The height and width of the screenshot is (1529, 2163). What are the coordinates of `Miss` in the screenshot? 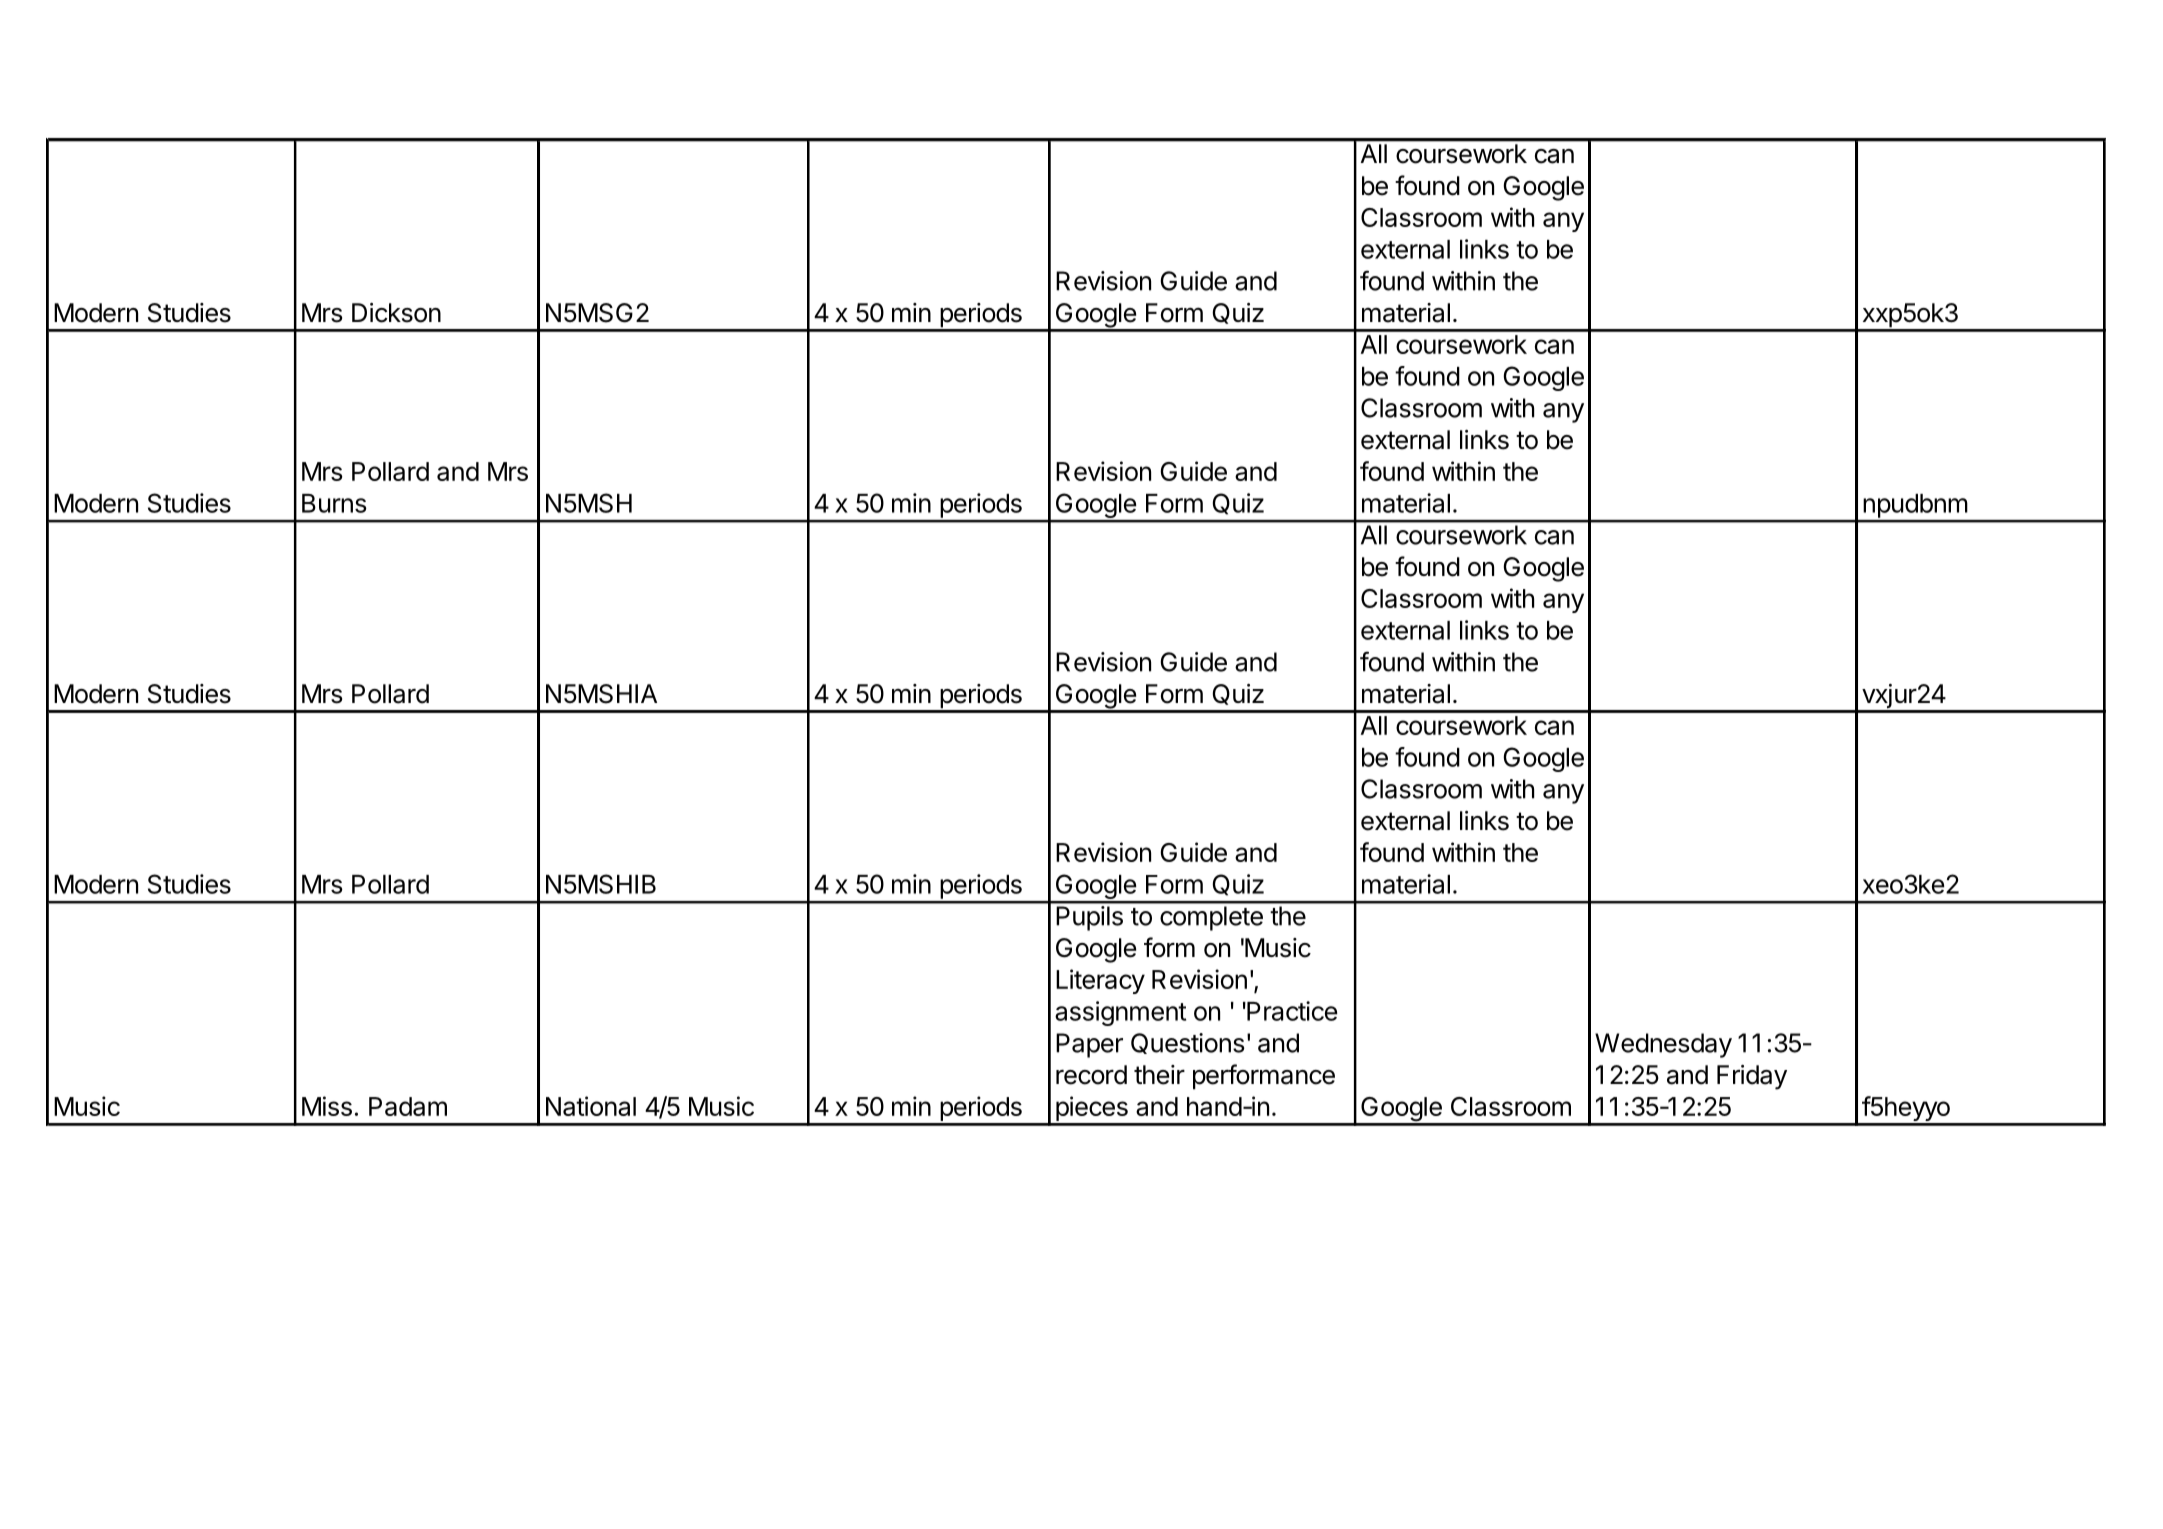 It's located at (327, 1106).
